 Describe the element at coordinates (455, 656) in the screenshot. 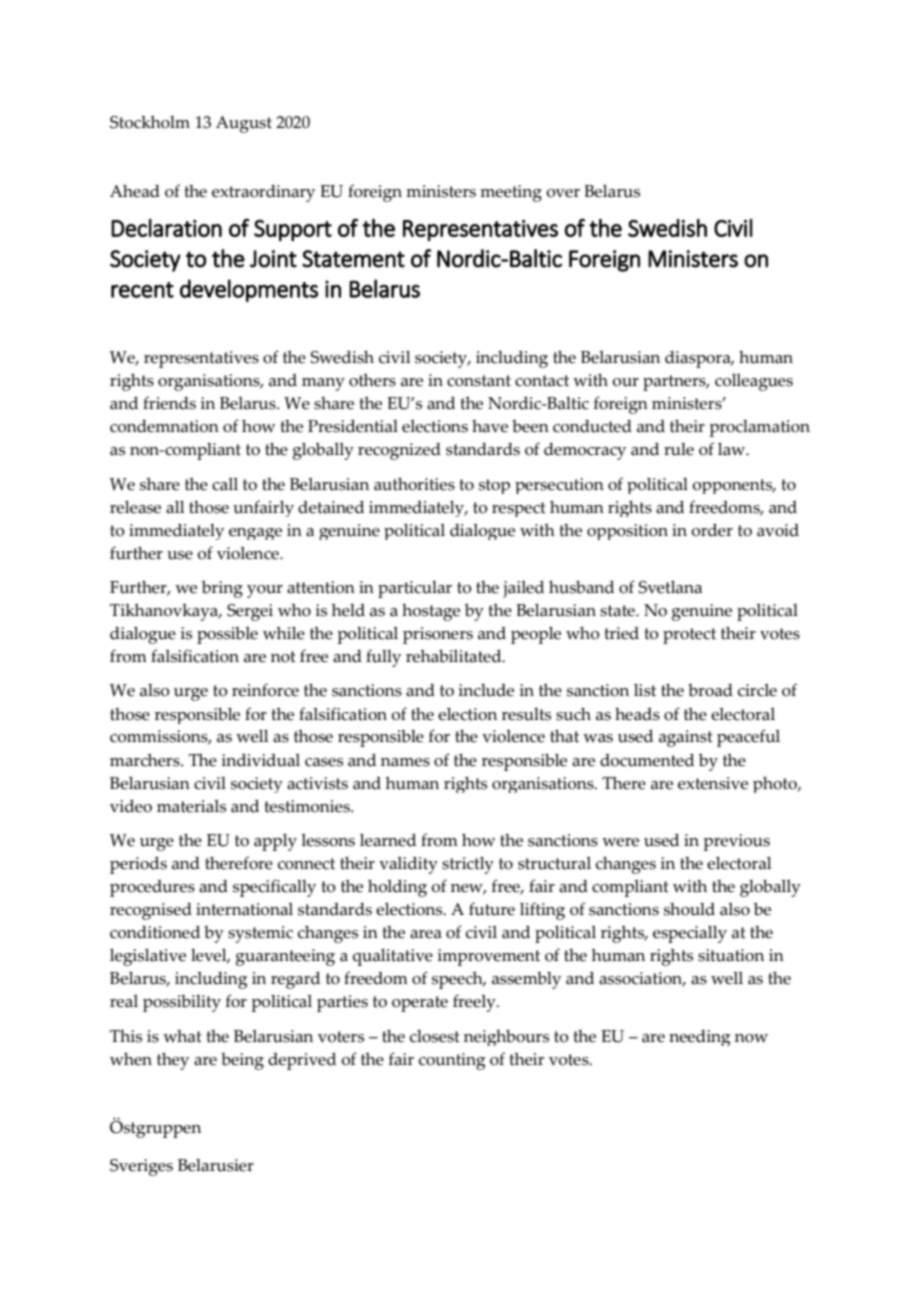

I see `rehabilitated` at that location.
